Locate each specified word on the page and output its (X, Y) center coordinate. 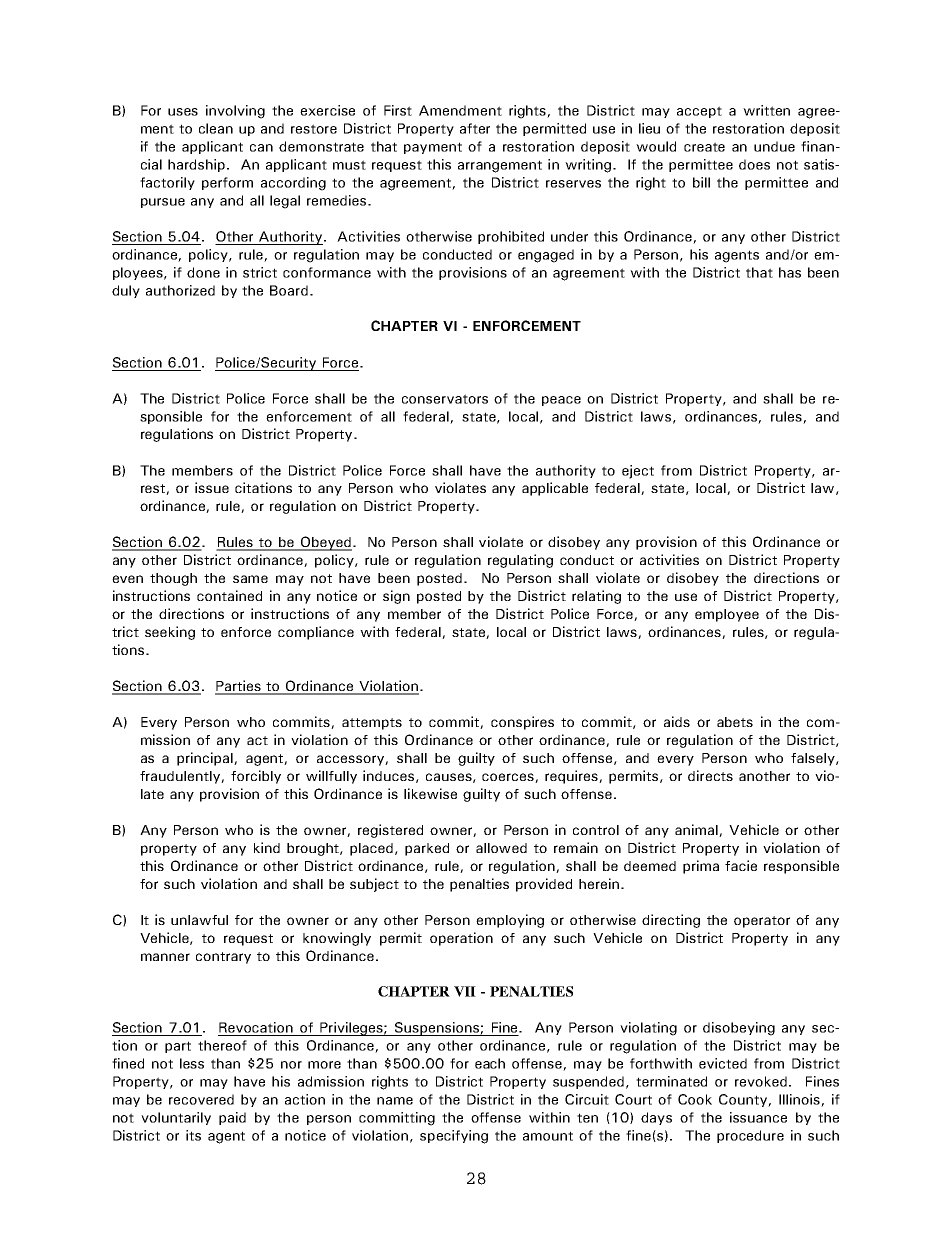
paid (232, 1118)
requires (572, 777)
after (475, 128)
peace (561, 401)
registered (390, 831)
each (490, 1063)
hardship (196, 165)
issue (212, 487)
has (790, 272)
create (704, 147)
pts (392, 724)
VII (465, 991)
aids (677, 721)
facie (741, 865)
